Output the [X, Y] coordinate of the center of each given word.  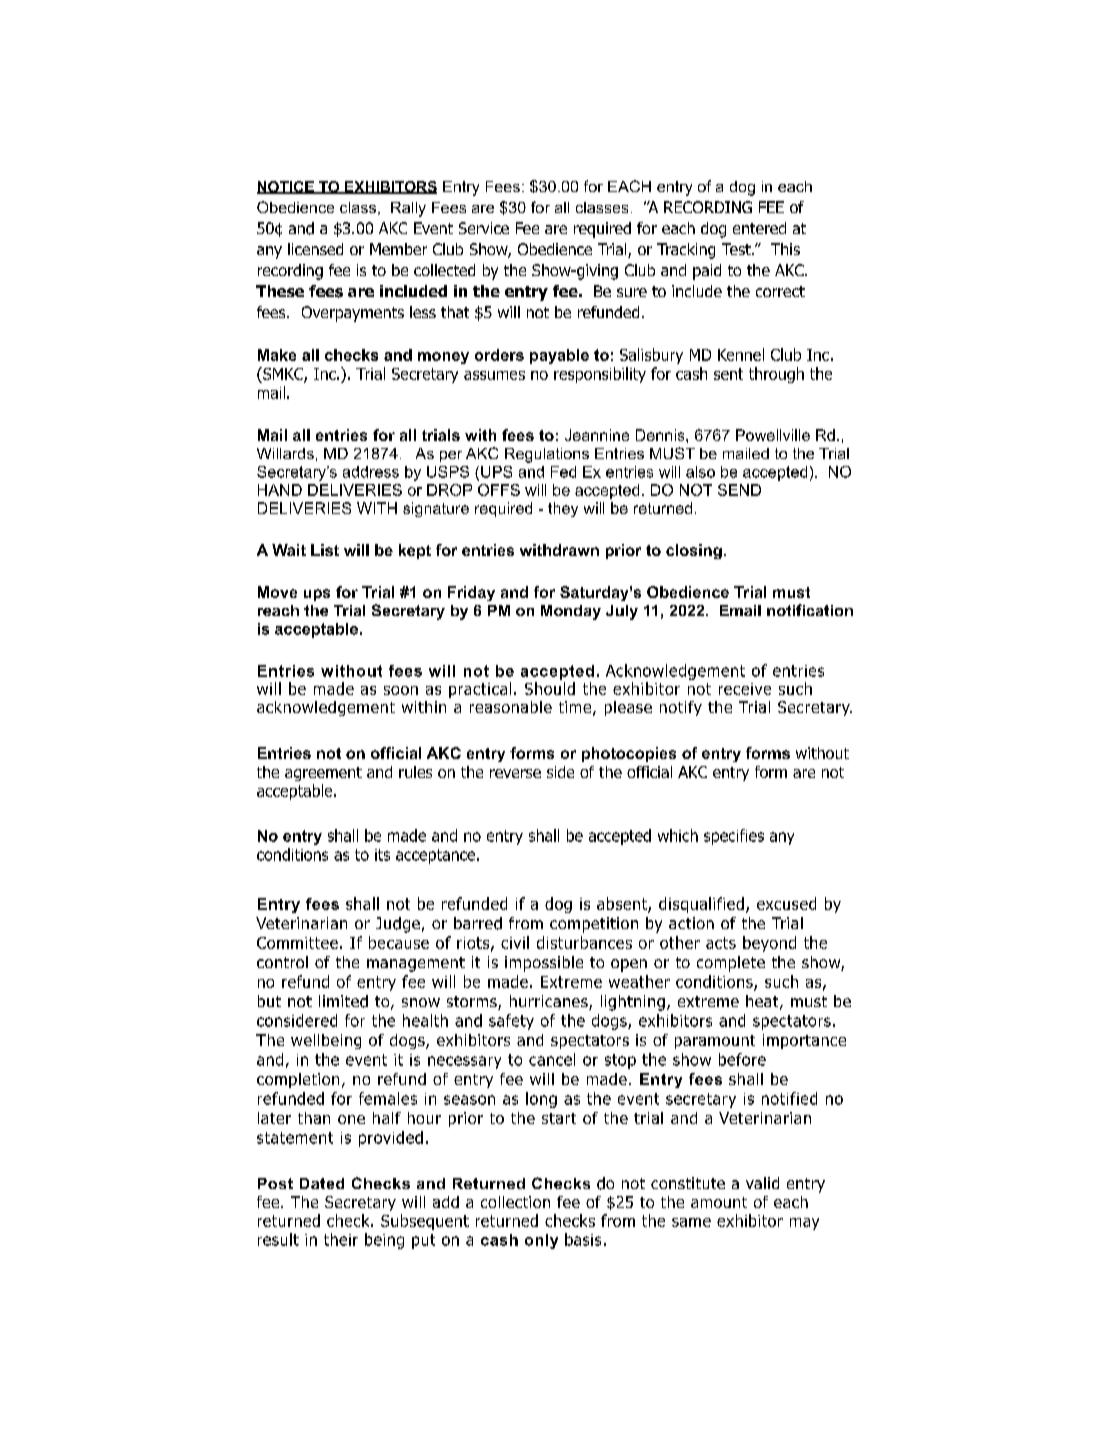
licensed [315, 249]
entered [759, 228]
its [382, 855]
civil [515, 942]
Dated [322, 1183]
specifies [734, 837]
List [325, 550]
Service [484, 228]
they [563, 509]
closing [694, 551]
